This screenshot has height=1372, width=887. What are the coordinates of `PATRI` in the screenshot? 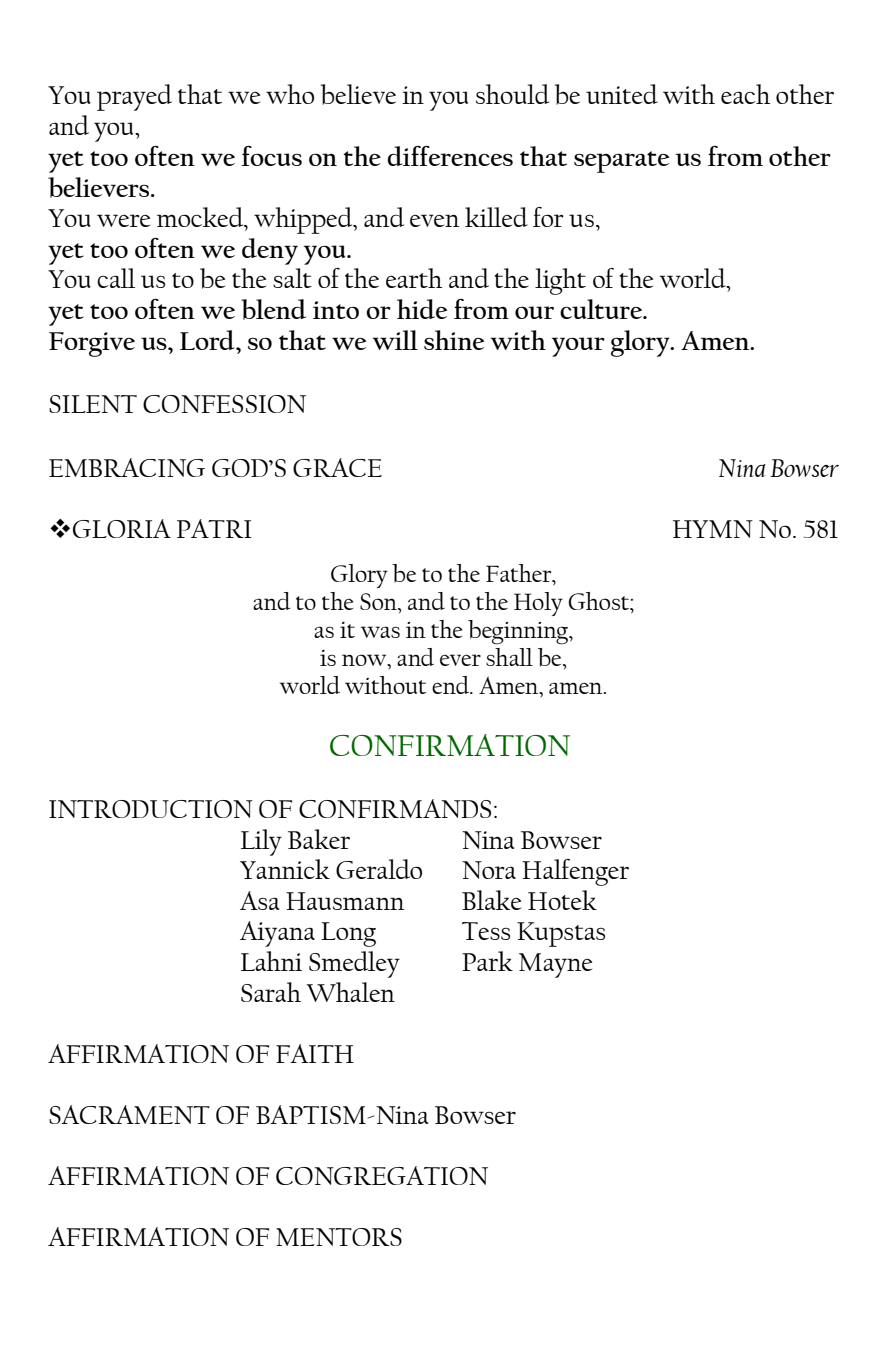 It's located at (214, 528).
